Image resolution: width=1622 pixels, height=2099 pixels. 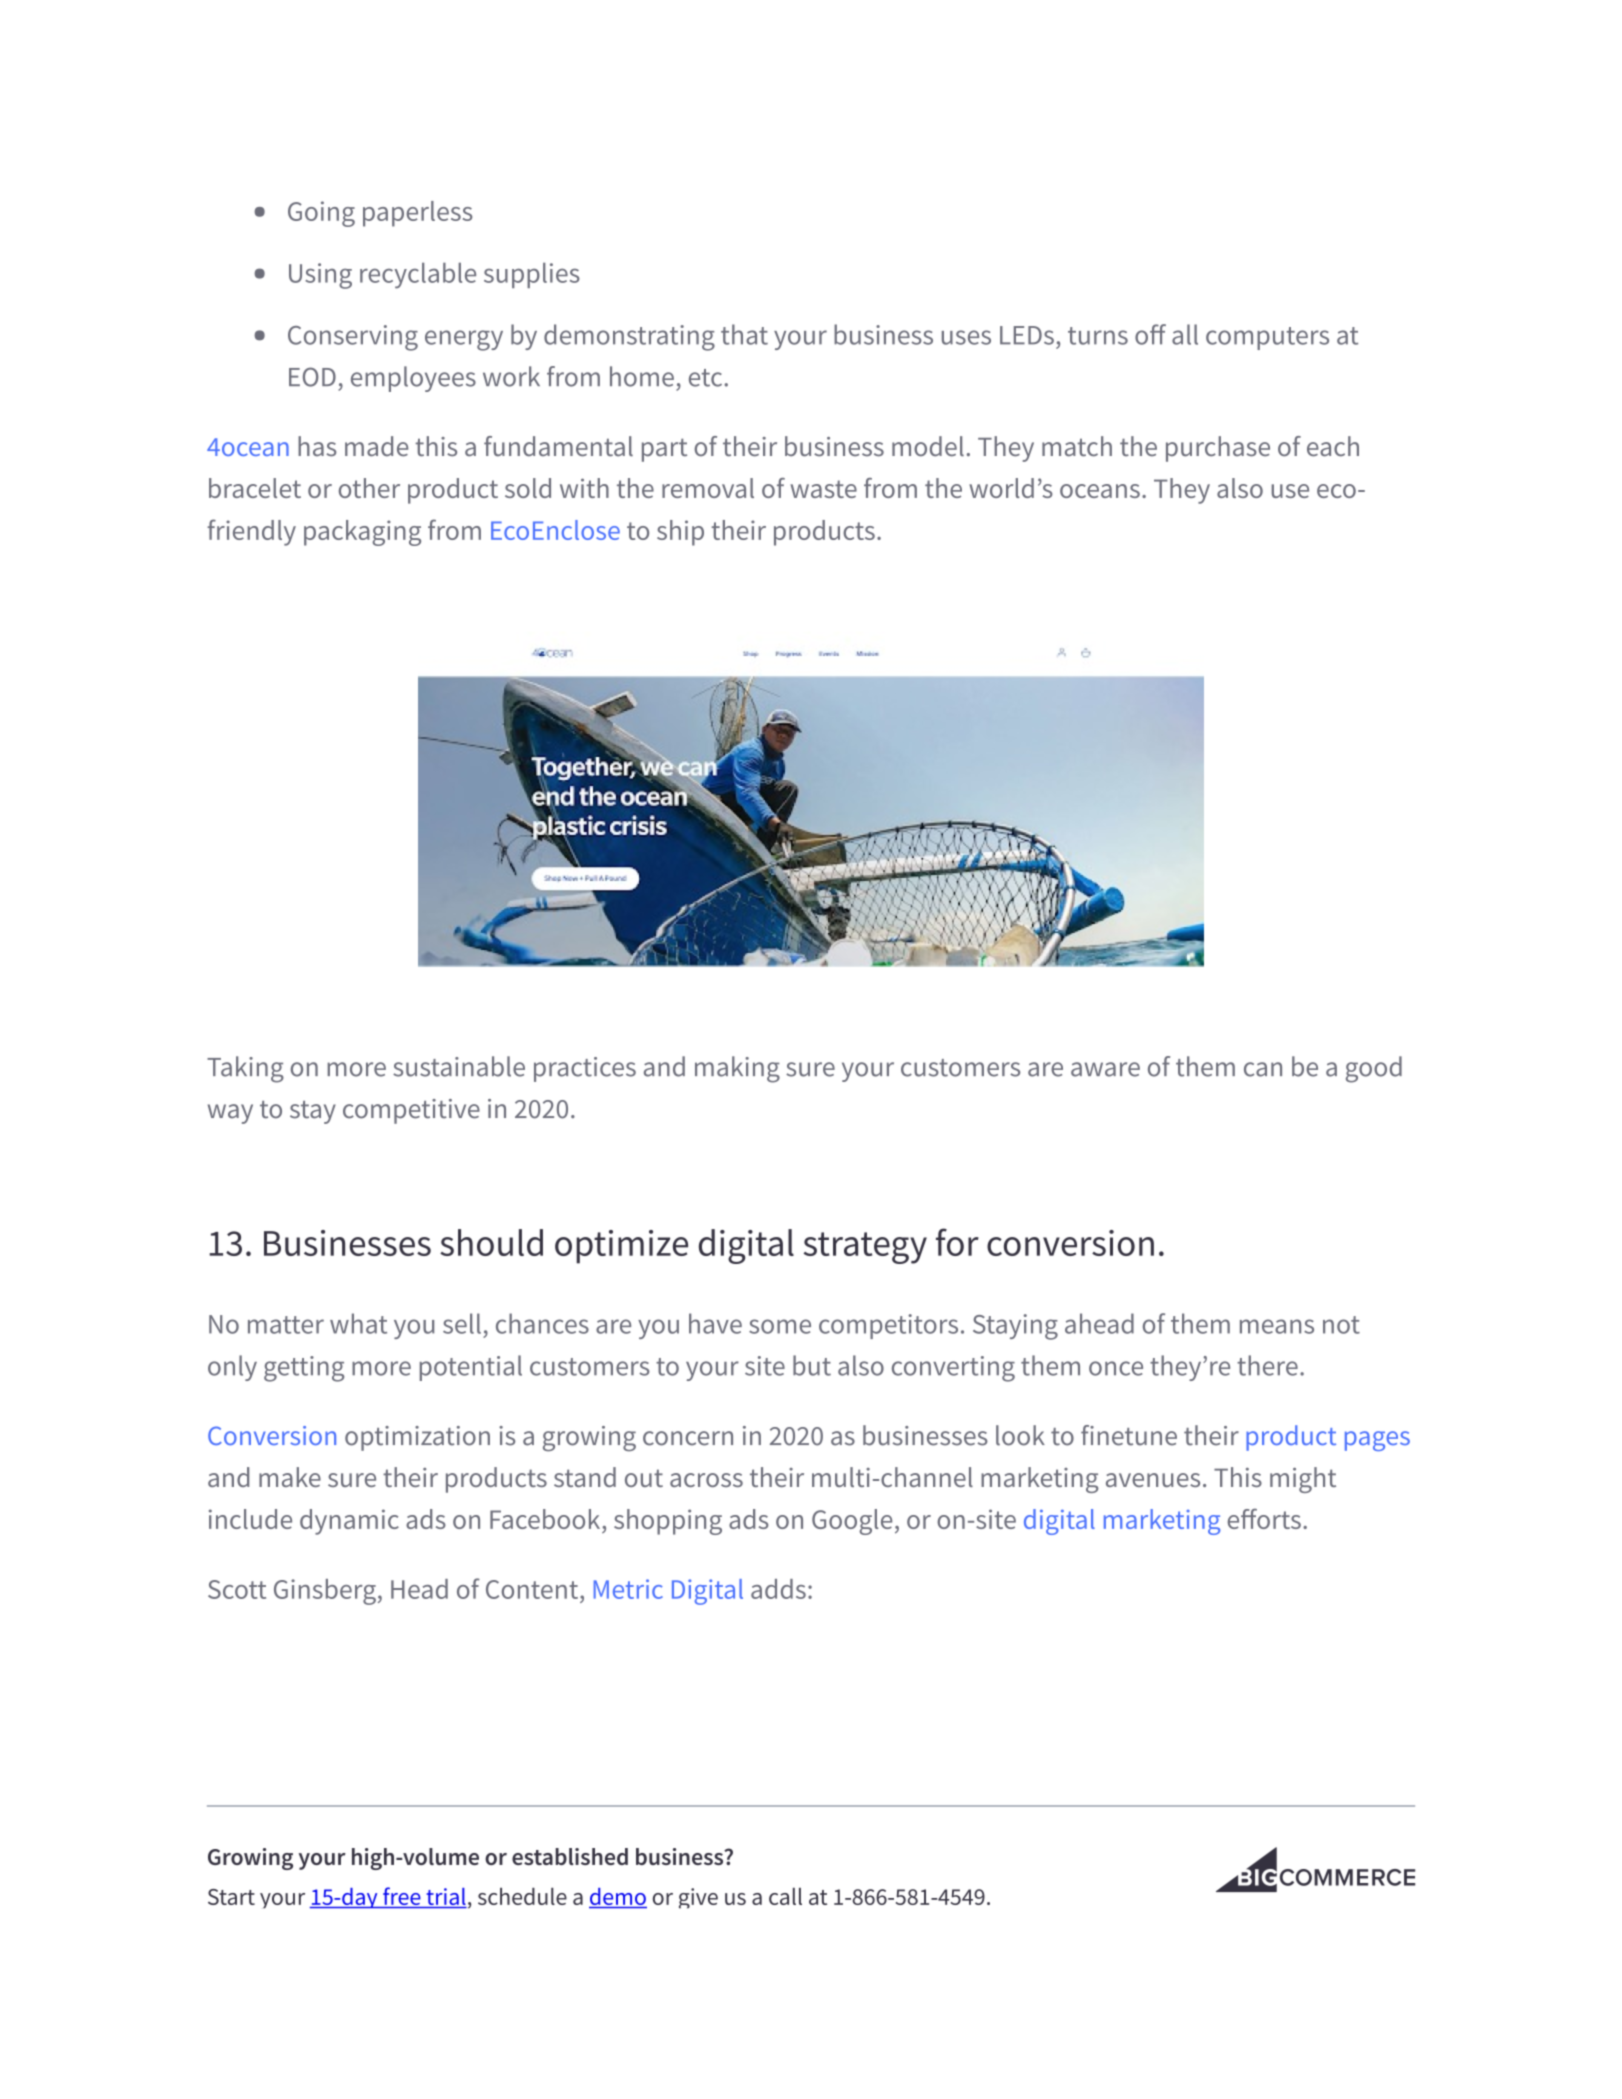 I want to click on that, so click(x=744, y=334).
